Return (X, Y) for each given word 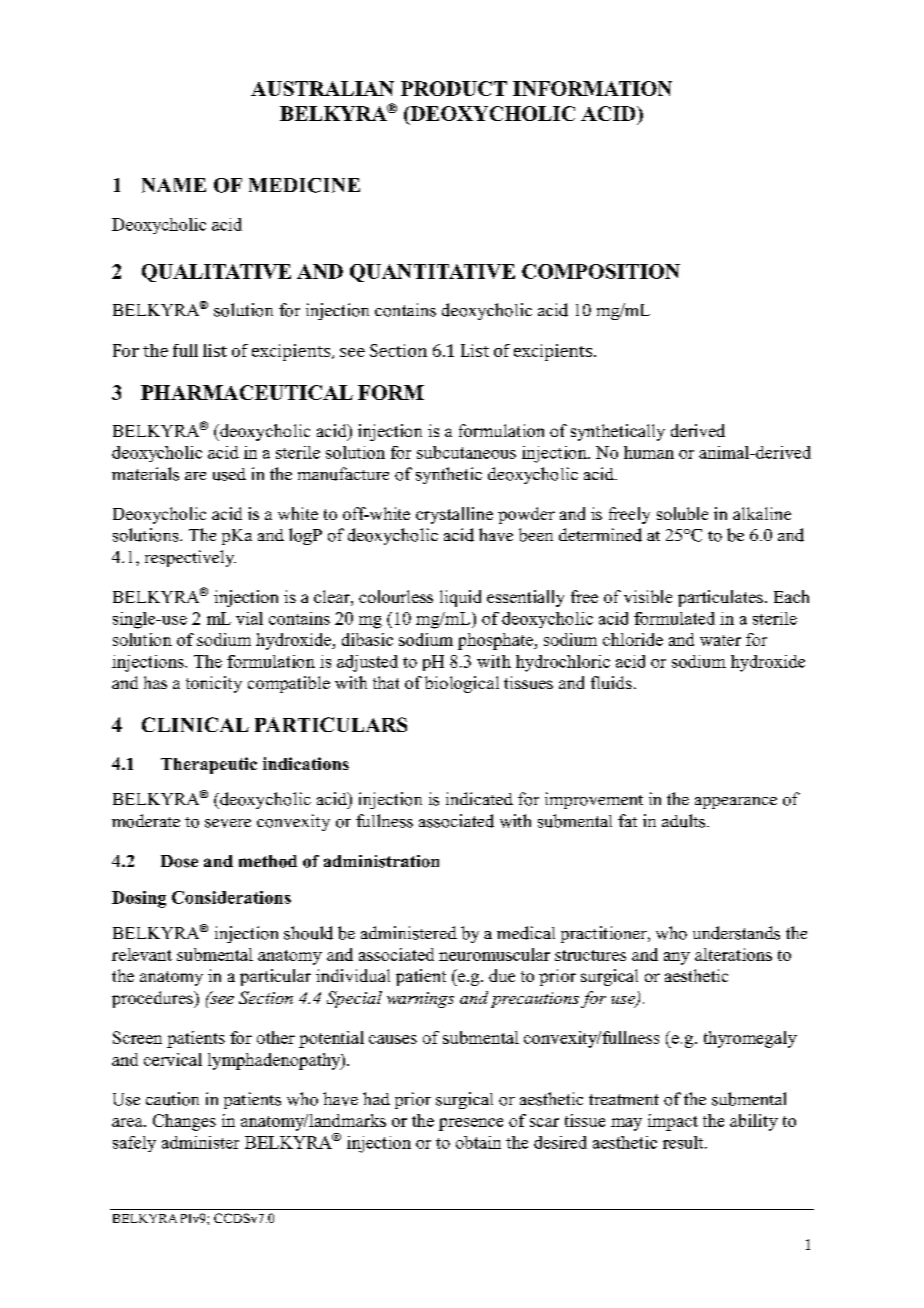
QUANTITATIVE (432, 273)
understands (736, 933)
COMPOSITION (601, 271)
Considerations (231, 897)
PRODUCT (454, 88)
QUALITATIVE (216, 273)
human (649, 452)
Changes (184, 1122)
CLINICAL (195, 724)
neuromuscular (494, 954)
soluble (682, 513)
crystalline (454, 515)
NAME (174, 185)
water (720, 640)
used (229, 474)
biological (462, 684)
